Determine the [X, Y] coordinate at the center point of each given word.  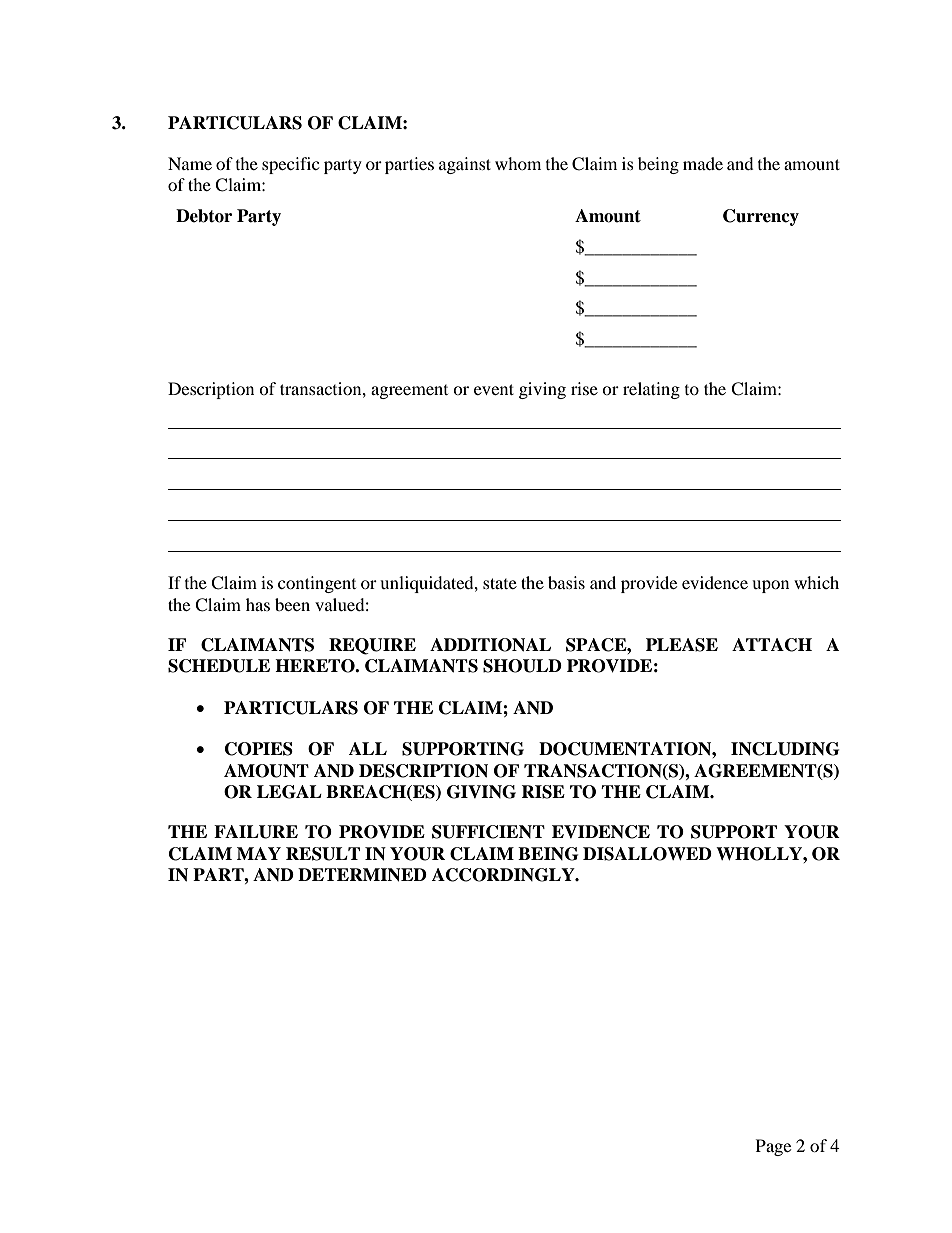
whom [518, 163]
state [500, 583]
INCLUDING [785, 749]
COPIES [259, 749]
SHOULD [522, 666]
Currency [761, 217]
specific [290, 165]
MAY [259, 853]
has [258, 604]
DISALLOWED [647, 854]
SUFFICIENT [488, 832]
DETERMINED [362, 875]
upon [770, 586]
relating [651, 390]
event [494, 389]
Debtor [204, 216]
